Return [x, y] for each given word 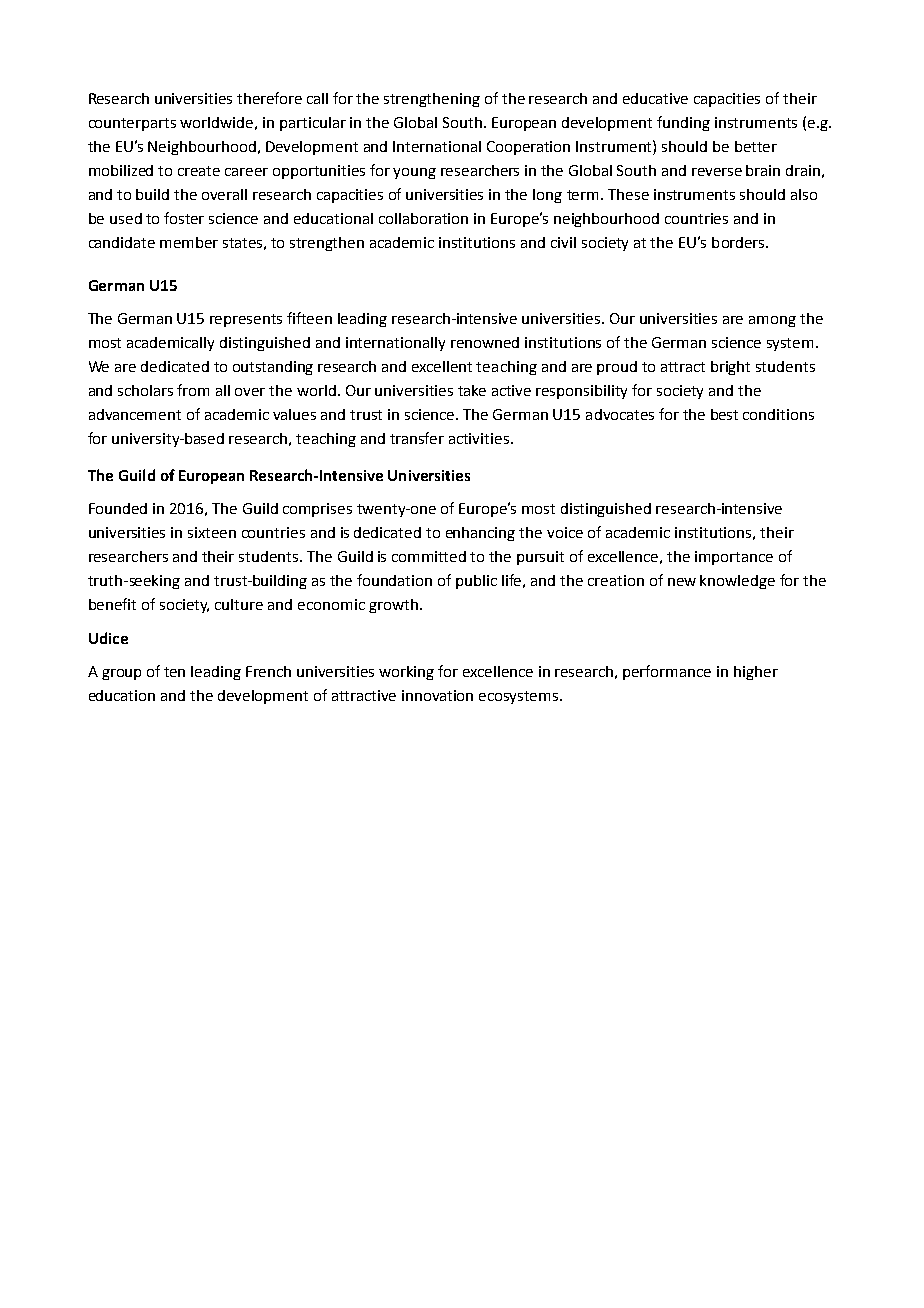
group [121, 674]
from [193, 390]
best [724, 414]
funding [683, 123]
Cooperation [528, 148]
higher [756, 673]
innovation [437, 695]
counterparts [132, 124]
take [472, 390]
